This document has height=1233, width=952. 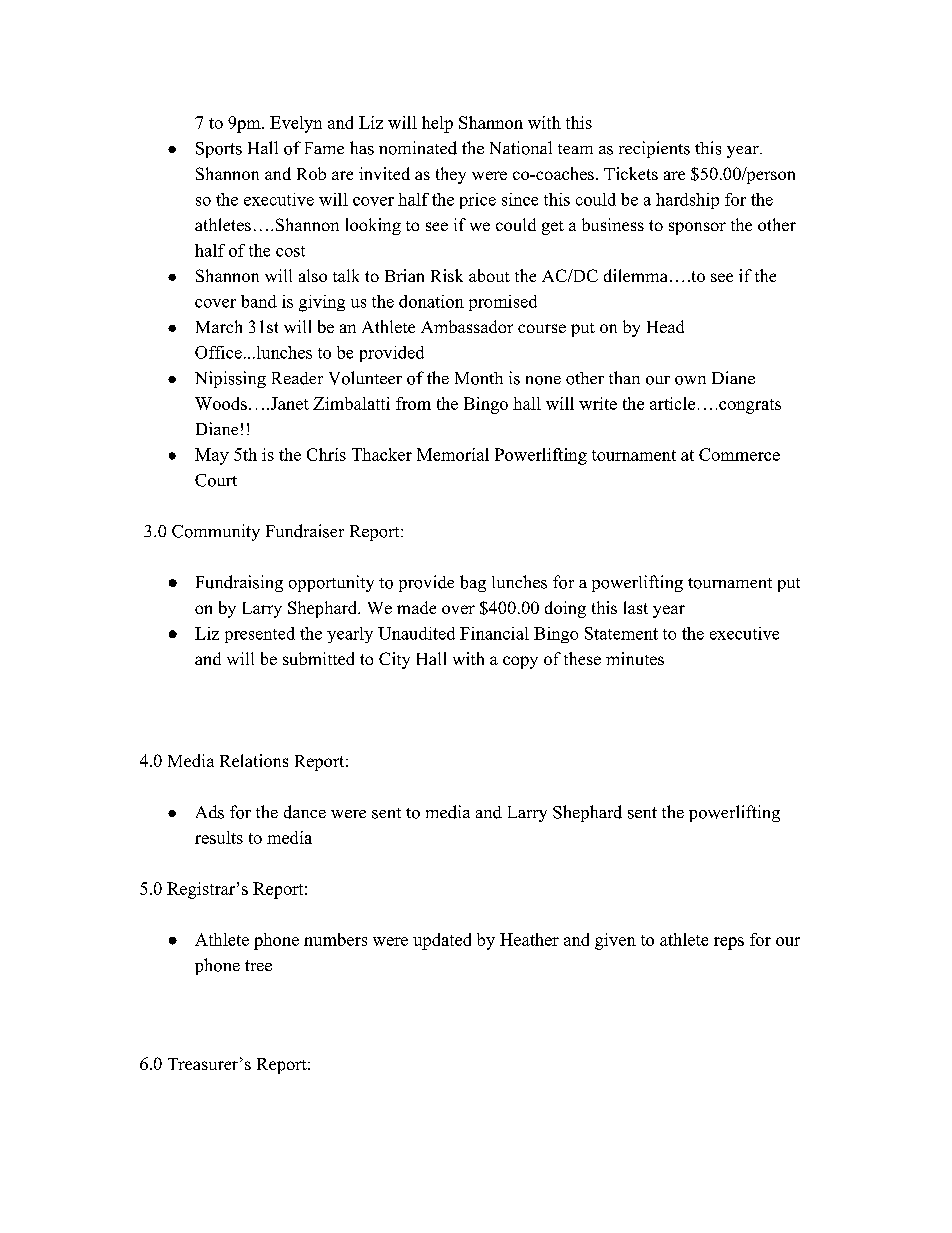 What do you see at coordinates (254, 760) in the document?
I see `Relations` at bounding box center [254, 760].
